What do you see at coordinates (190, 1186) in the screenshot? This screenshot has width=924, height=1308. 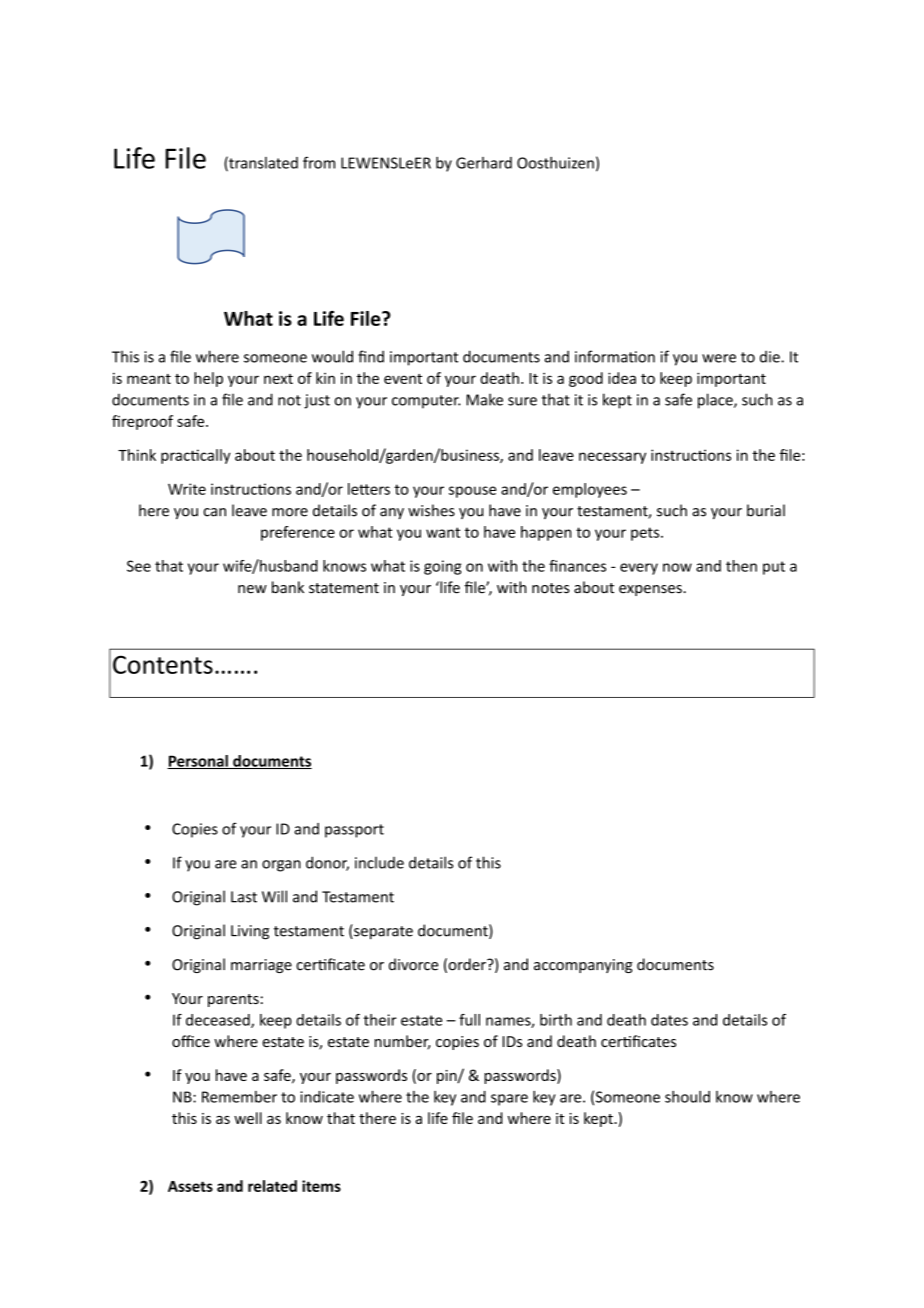 I see `Assets` at bounding box center [190, 1186].
